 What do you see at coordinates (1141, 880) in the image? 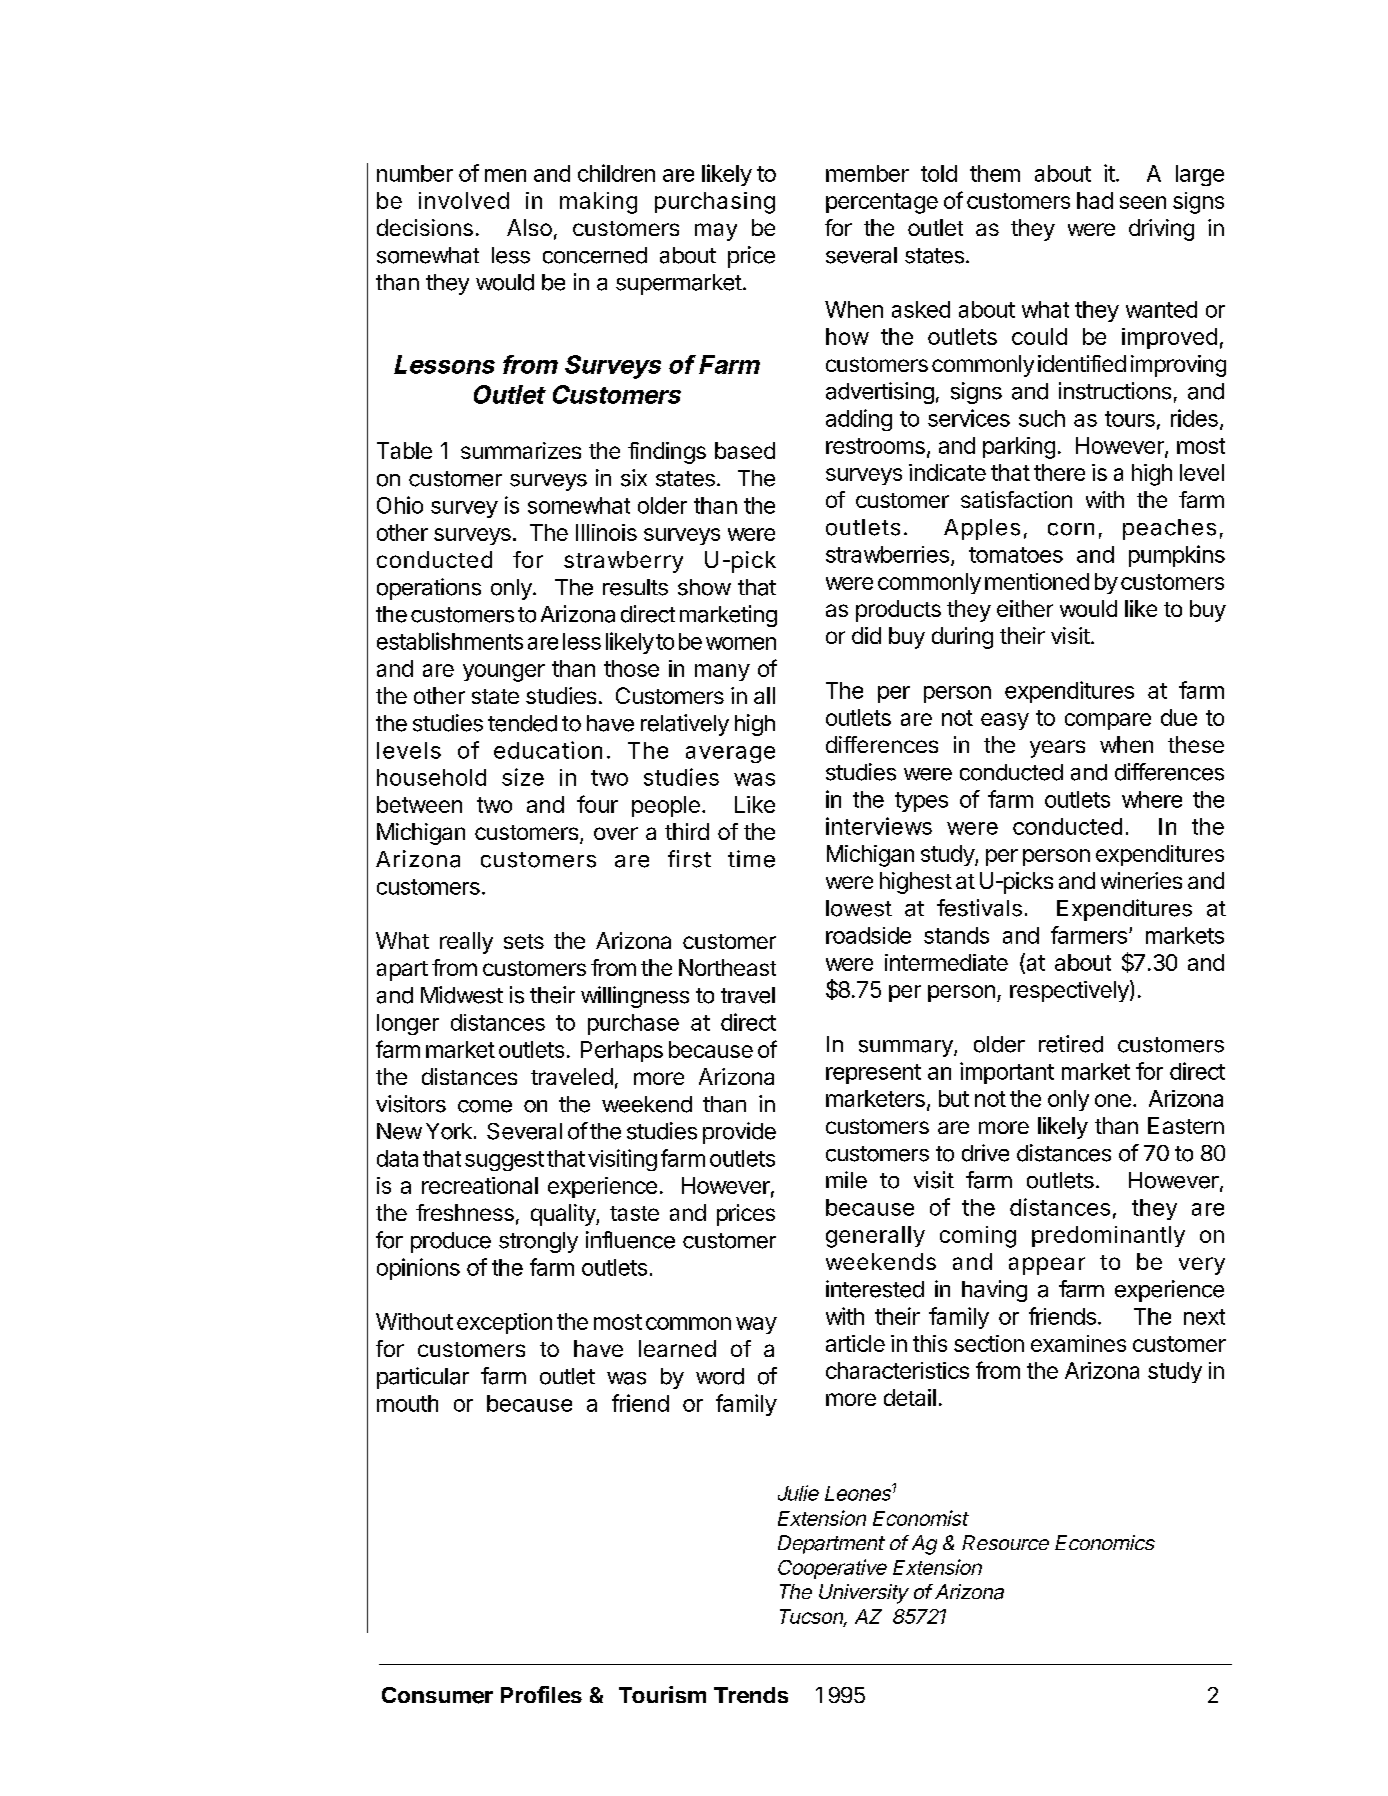
I see `wineries` at bounding box center [1141, 880].
